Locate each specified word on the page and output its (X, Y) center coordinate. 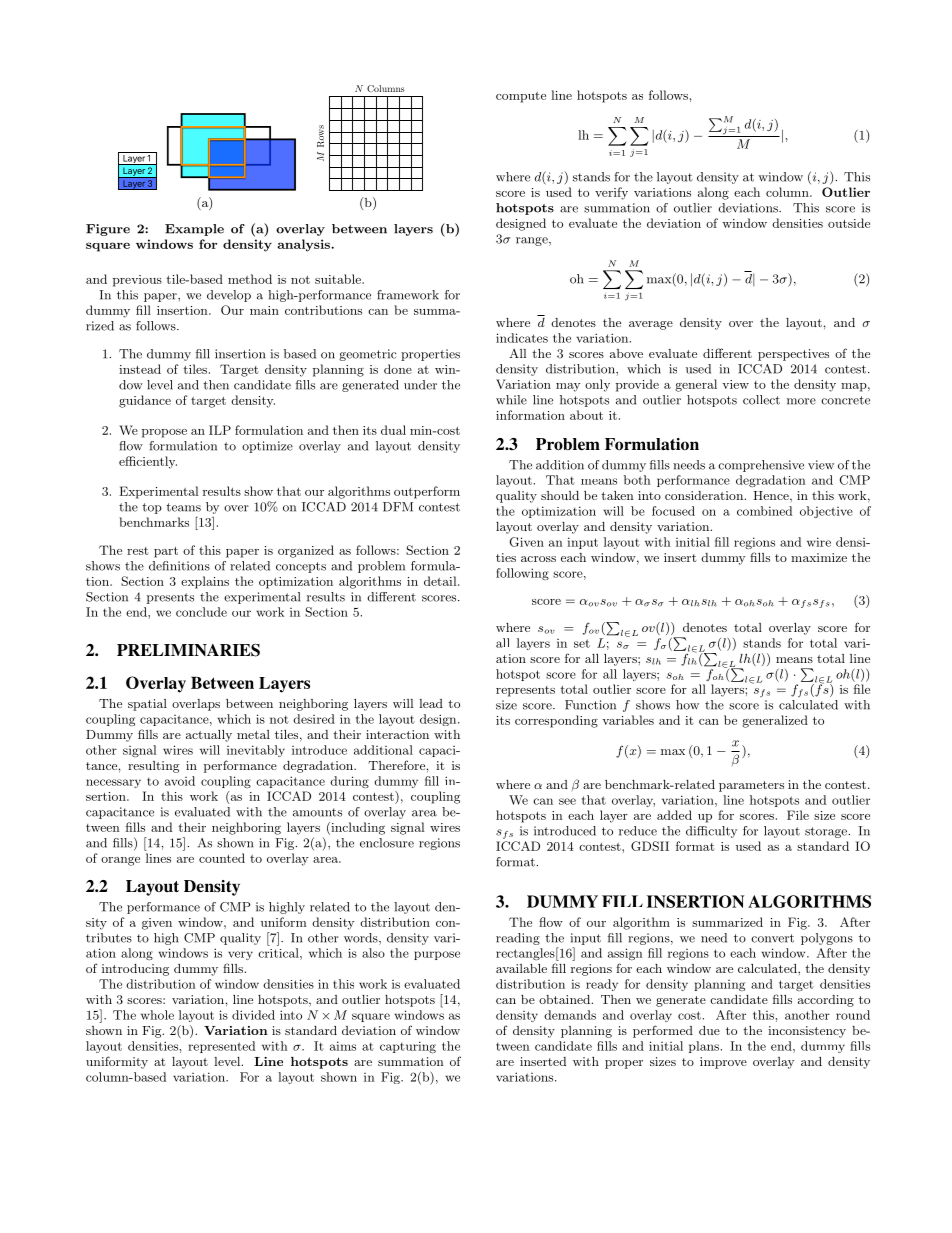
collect (761, 400)
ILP (220, 430)
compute (521, 97)
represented (221, 1047)
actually (209, 736)
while (511, 400)
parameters (751, 786)
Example (194, 230)
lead (431, 703)
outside (849, 223)
